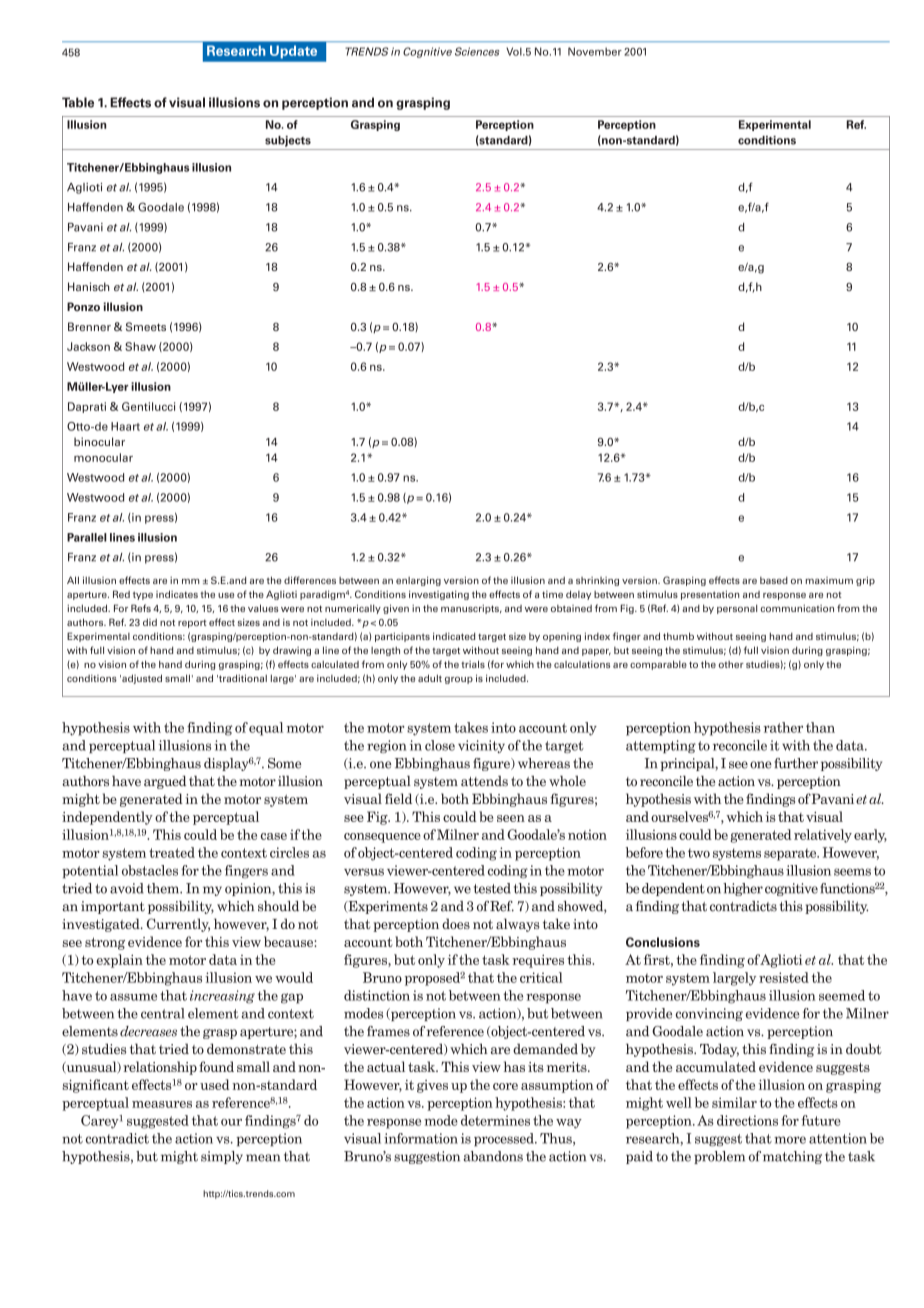 This screenshot has width=924, height=1308. I want to click on measures, so click(162, 1104).
